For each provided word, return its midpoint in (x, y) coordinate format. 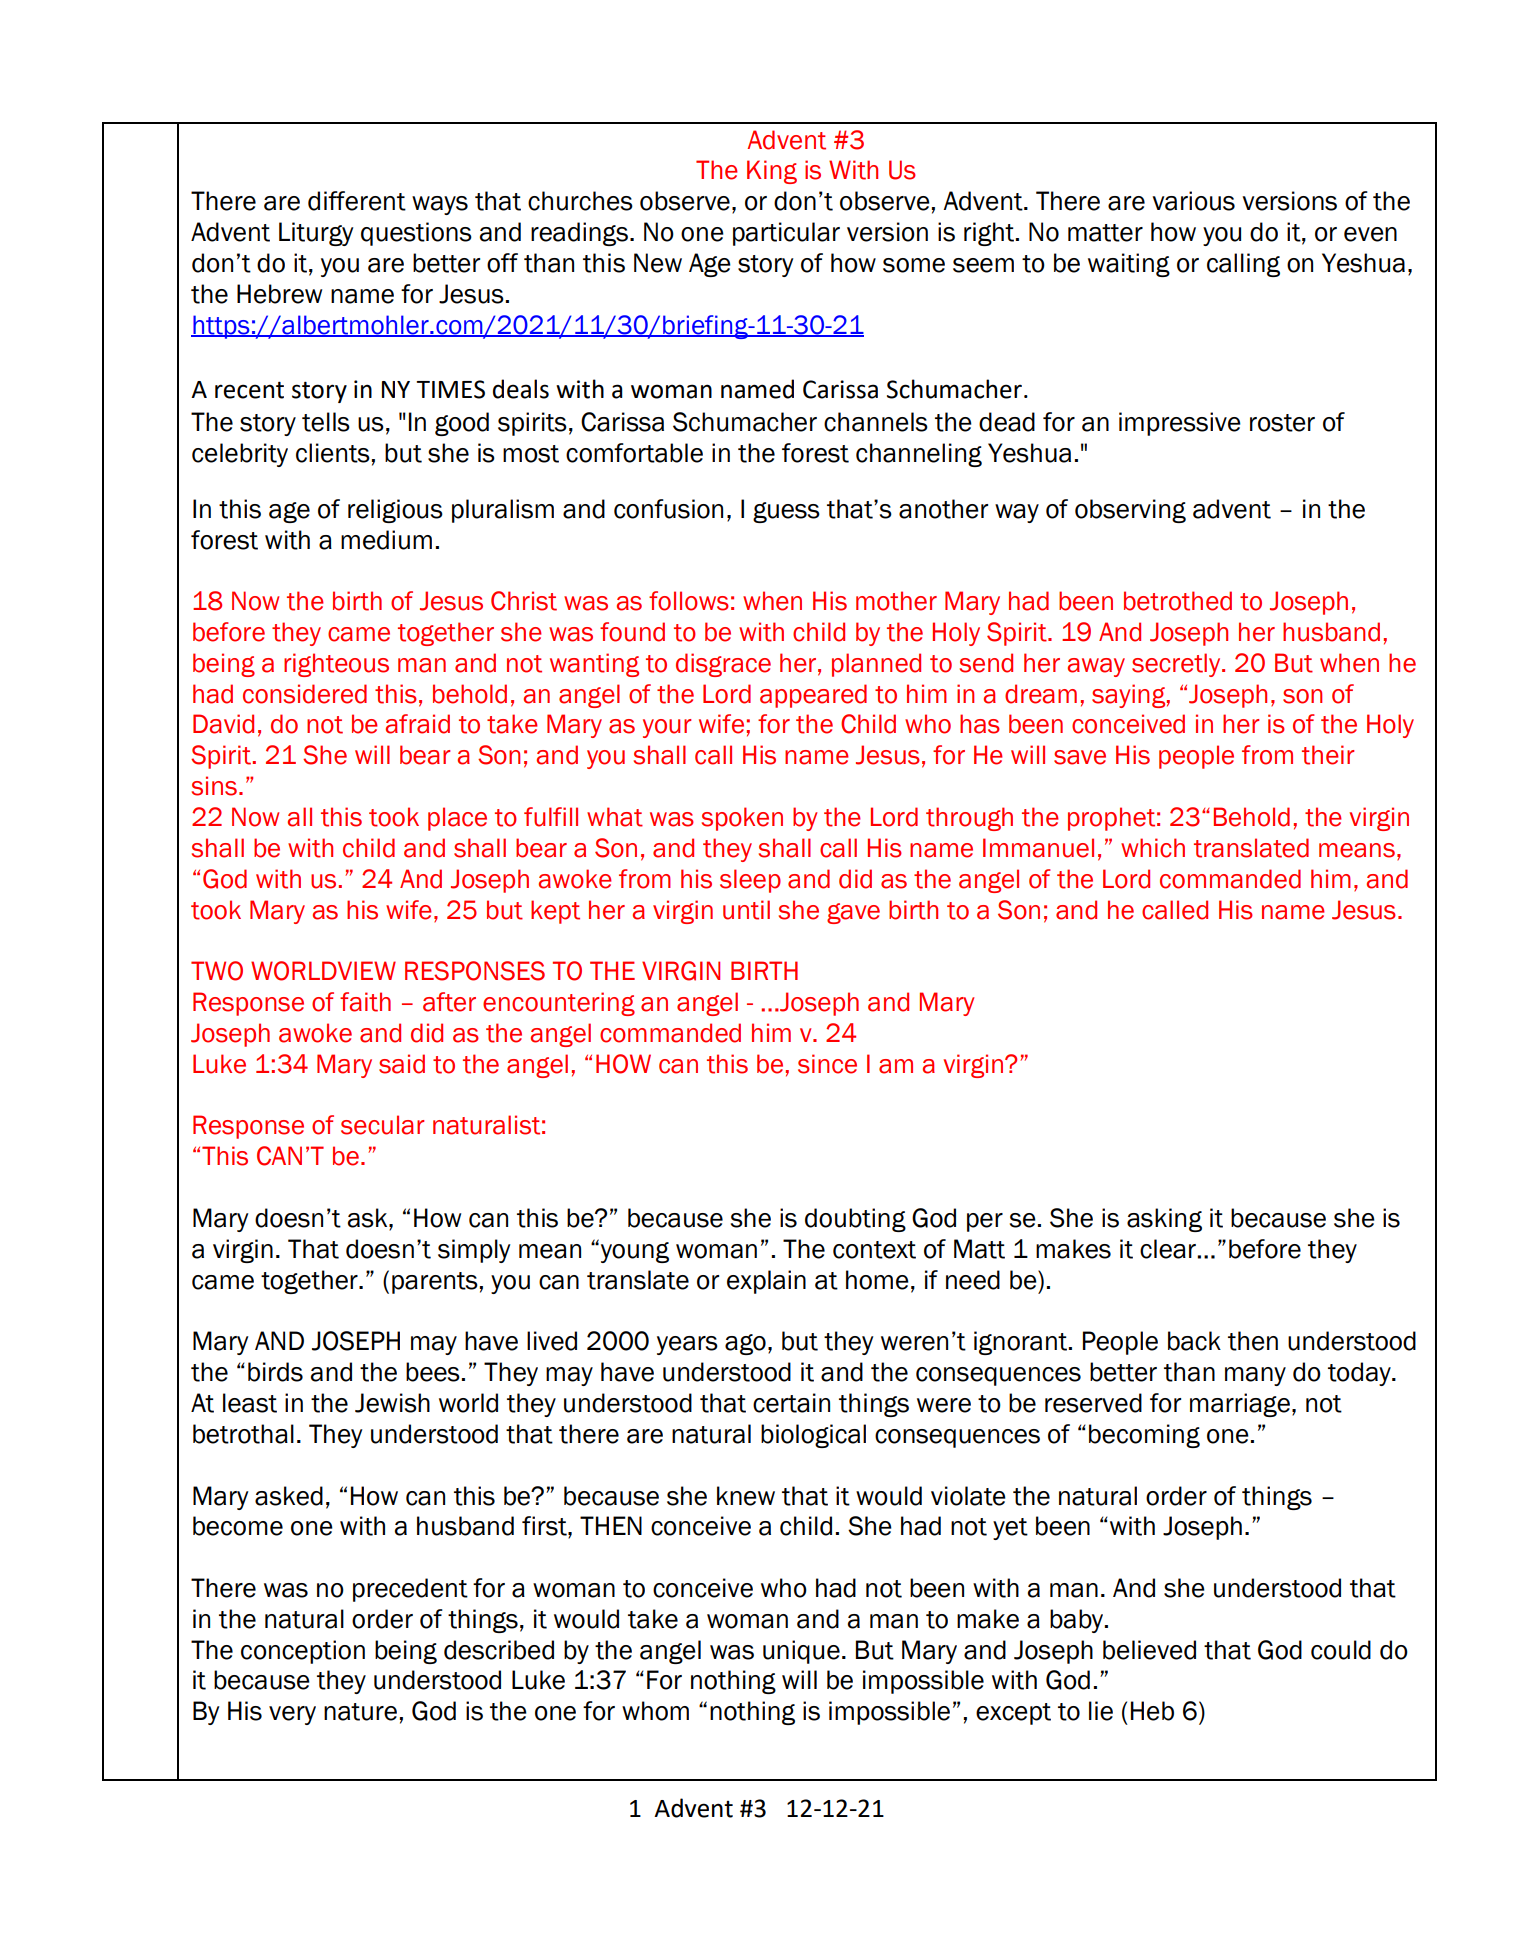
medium (386, 540)
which (1153, 848)
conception (303, 1652)
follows (689, 601)
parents (435, 1283)
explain (766, 1282)
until (746, 910)
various (1193, 201)
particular (786, 234)
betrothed (1178, 601)
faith (365, 1002)
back (1194, 1341)
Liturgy (316, 234)
